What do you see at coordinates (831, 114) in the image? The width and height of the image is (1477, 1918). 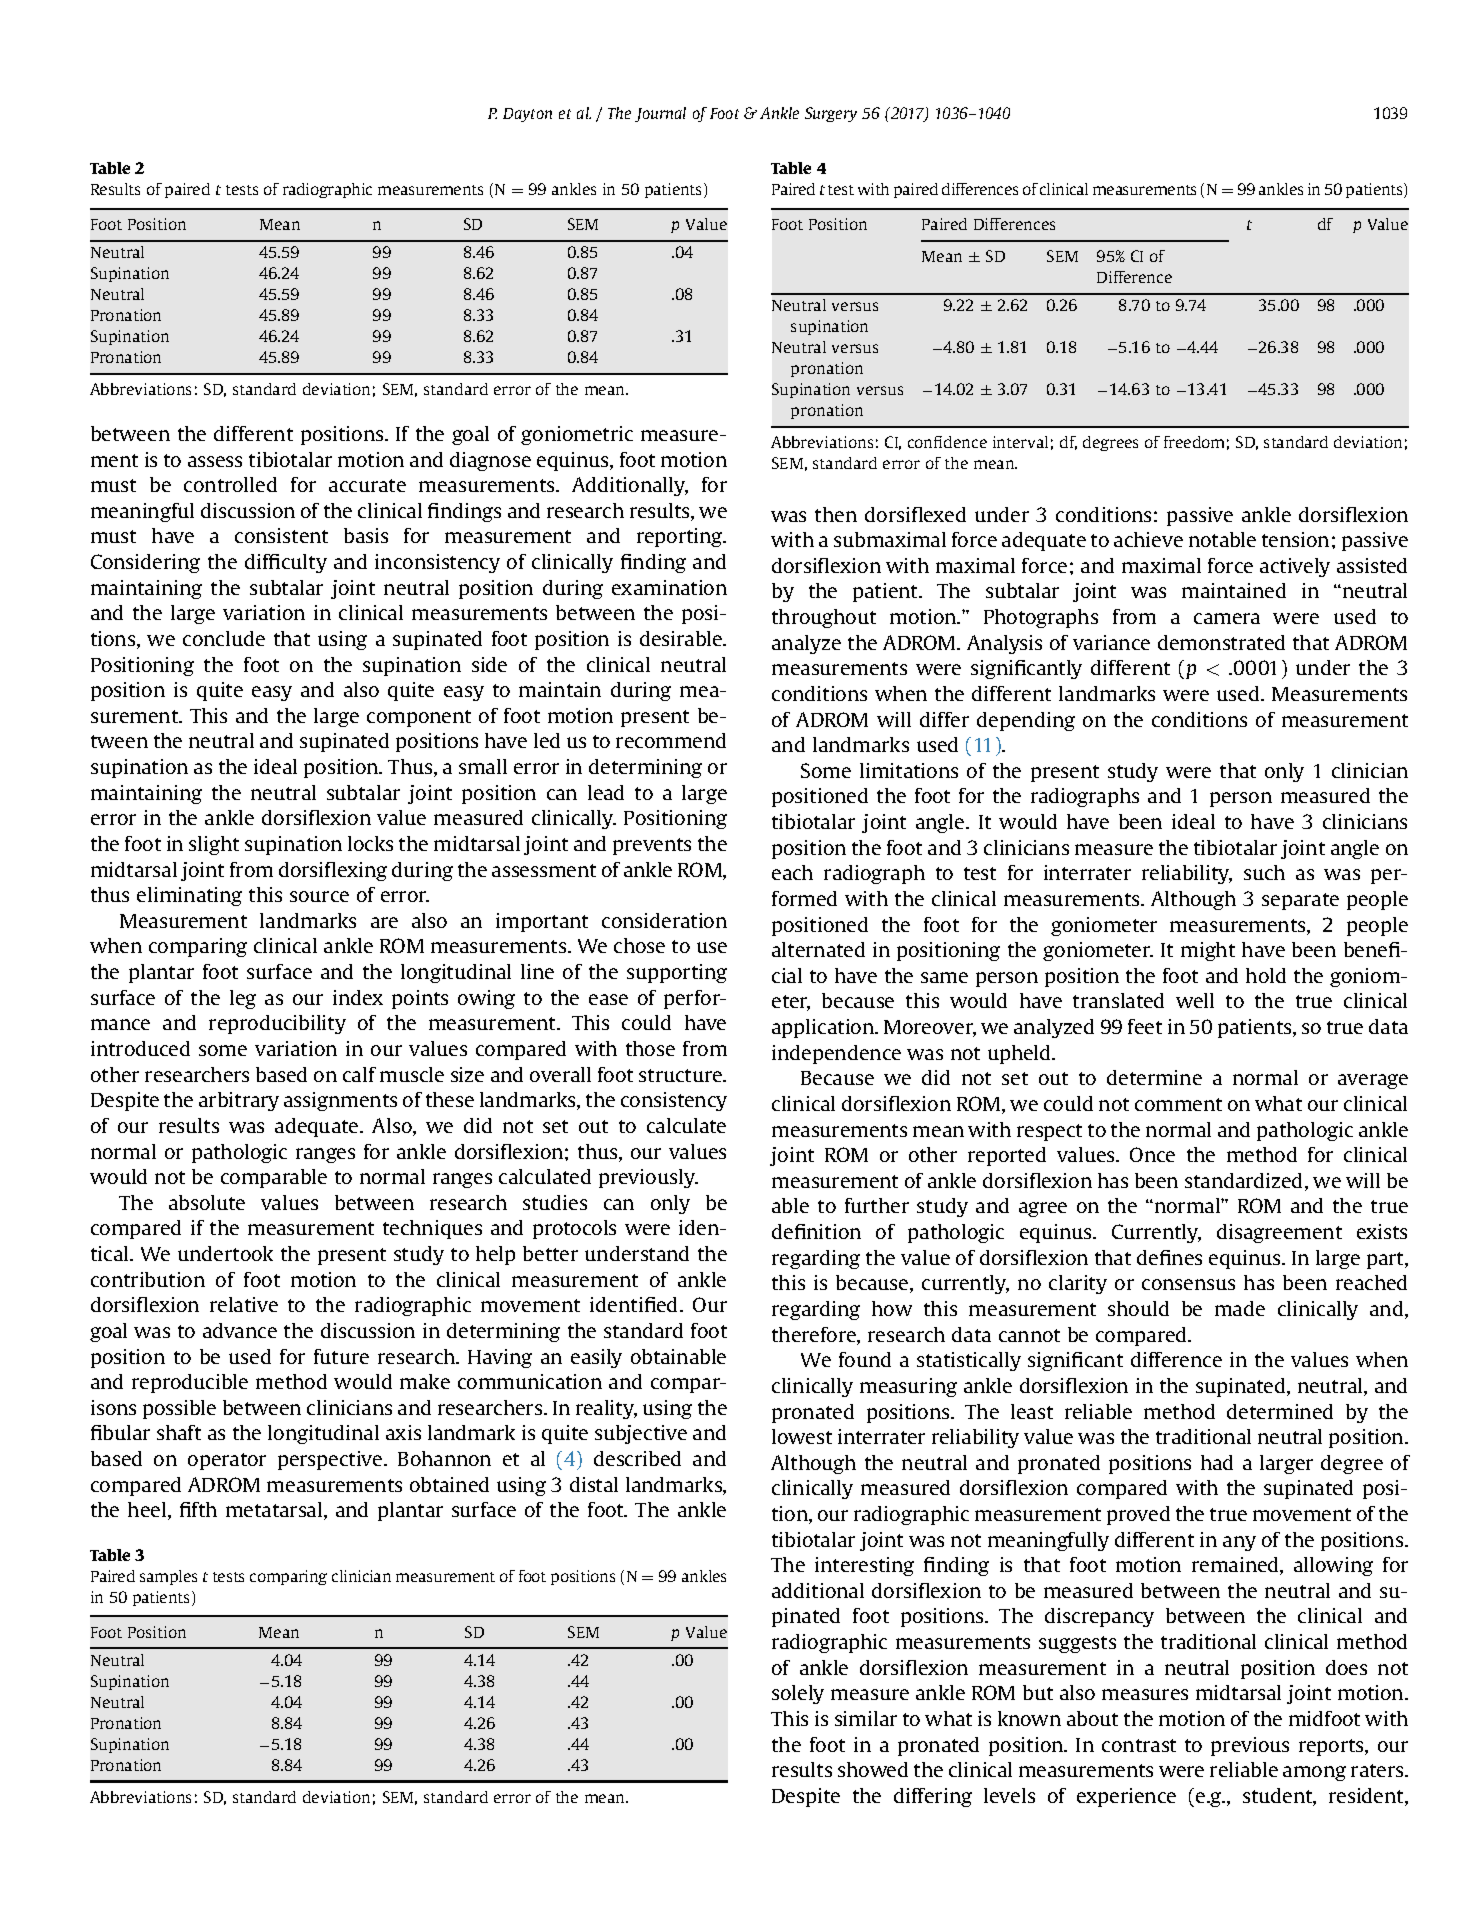 I see `Surgery` at bounding box center [831, 114].
